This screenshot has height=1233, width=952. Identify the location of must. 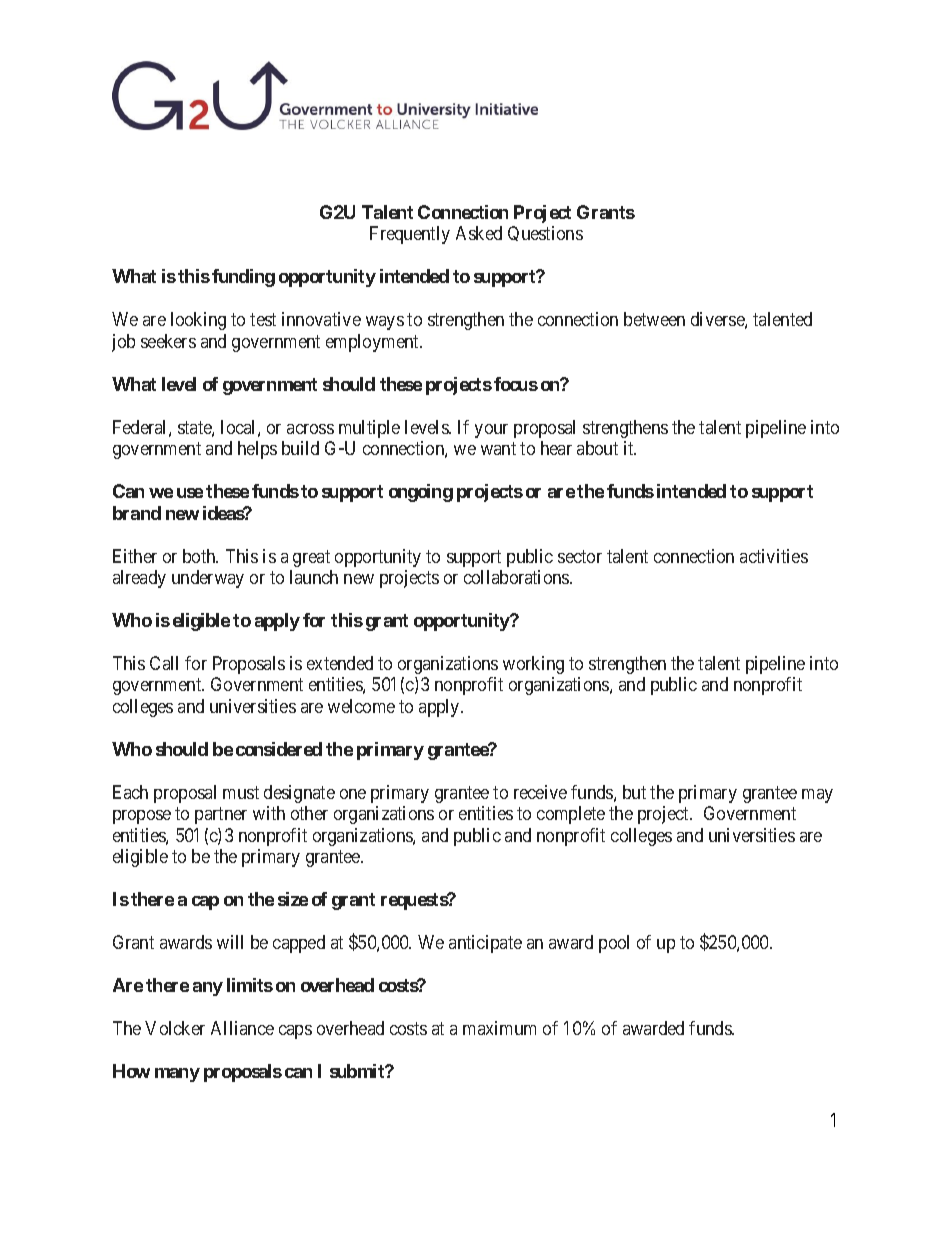
(241, 792).
